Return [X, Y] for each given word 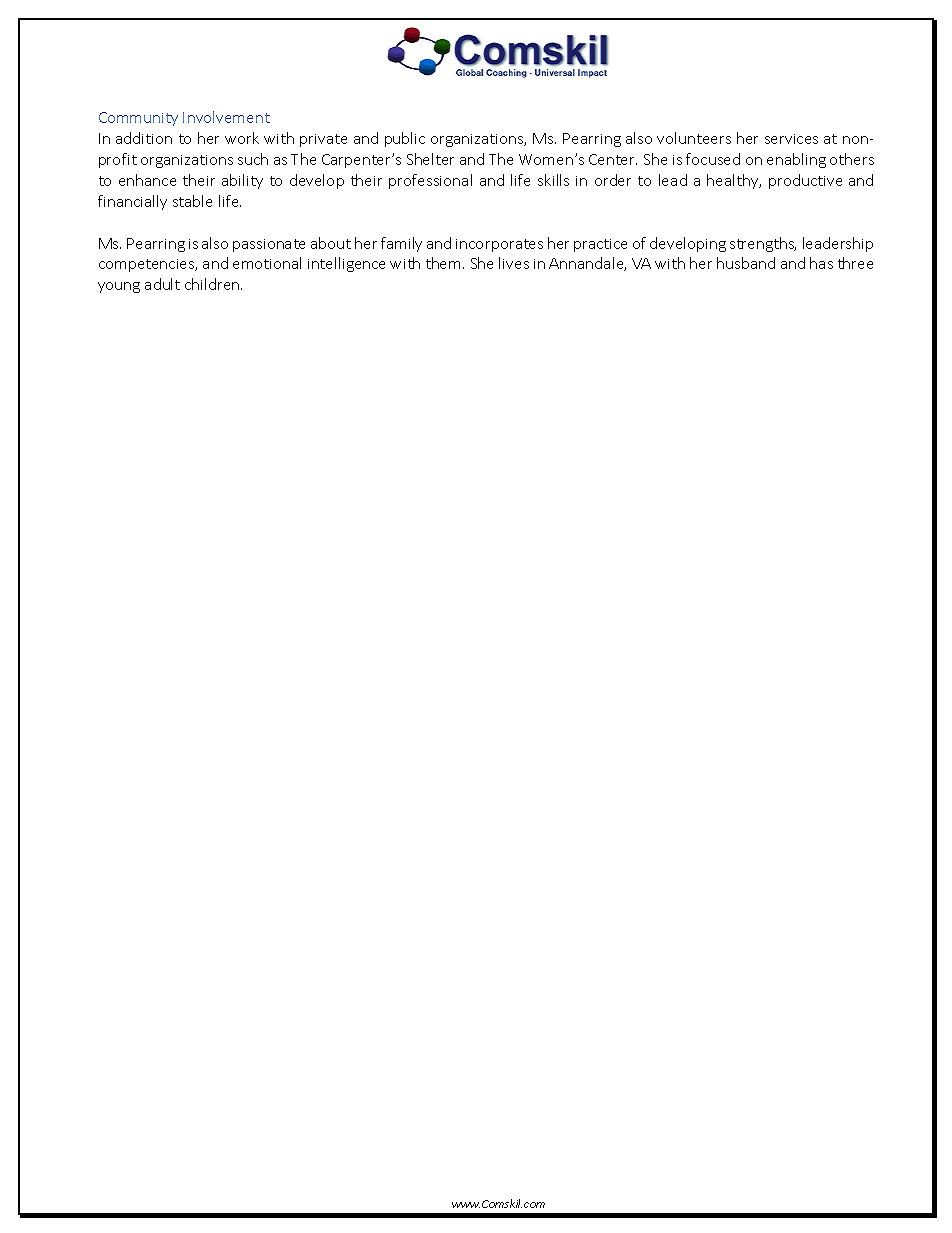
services [791, 139]
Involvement [226, 117]
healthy [734, 181]
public [405, 139]
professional [430, 181]
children [213, 284]
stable [192, 201]
